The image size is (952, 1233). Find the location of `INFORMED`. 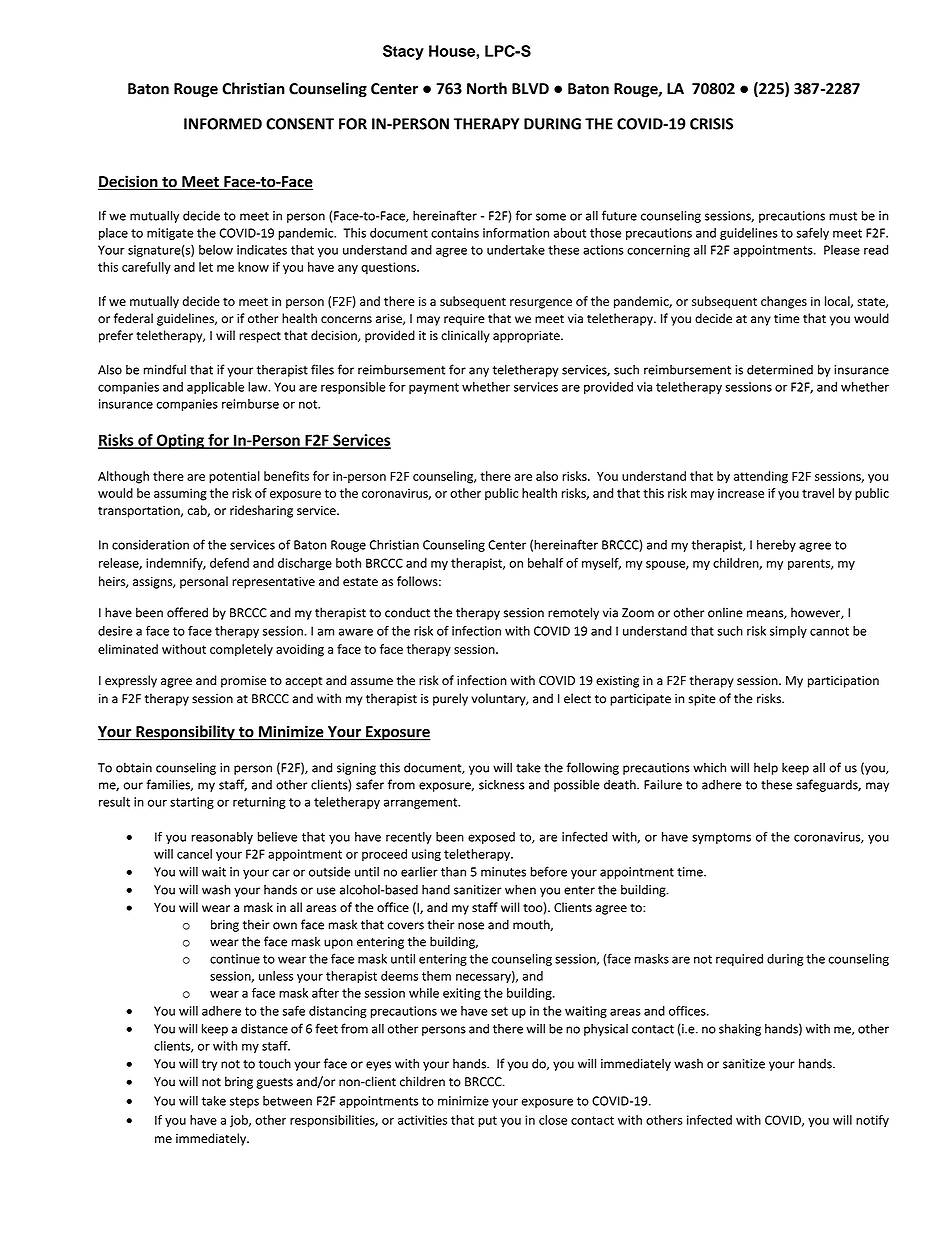

INFORMED is located at coordinates (223, 124).
